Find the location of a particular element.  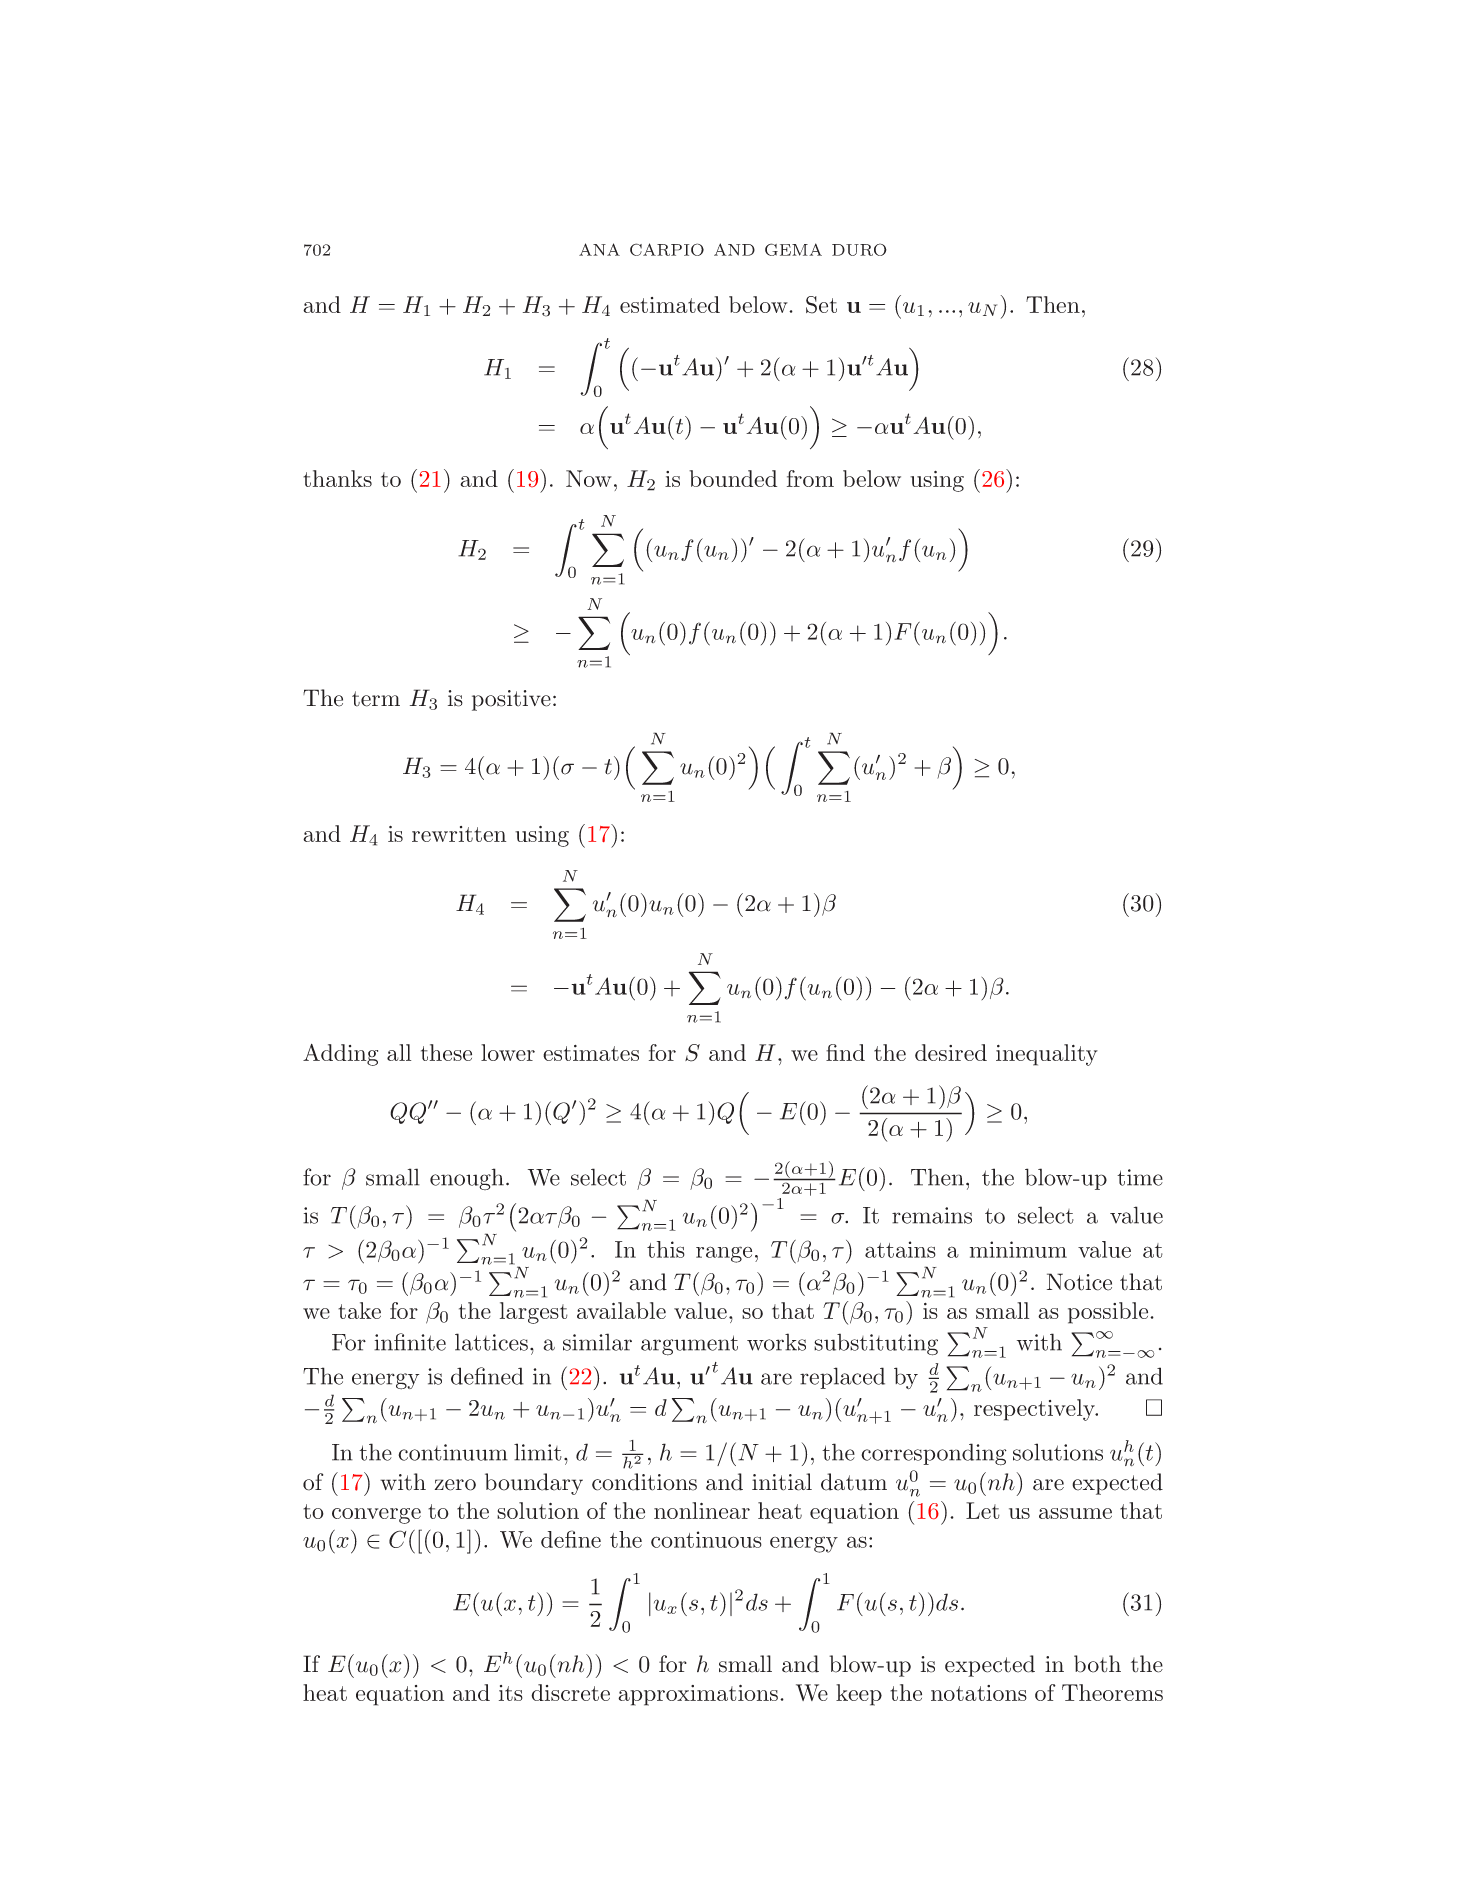

approximations is located at coordinates (698, 1695).
